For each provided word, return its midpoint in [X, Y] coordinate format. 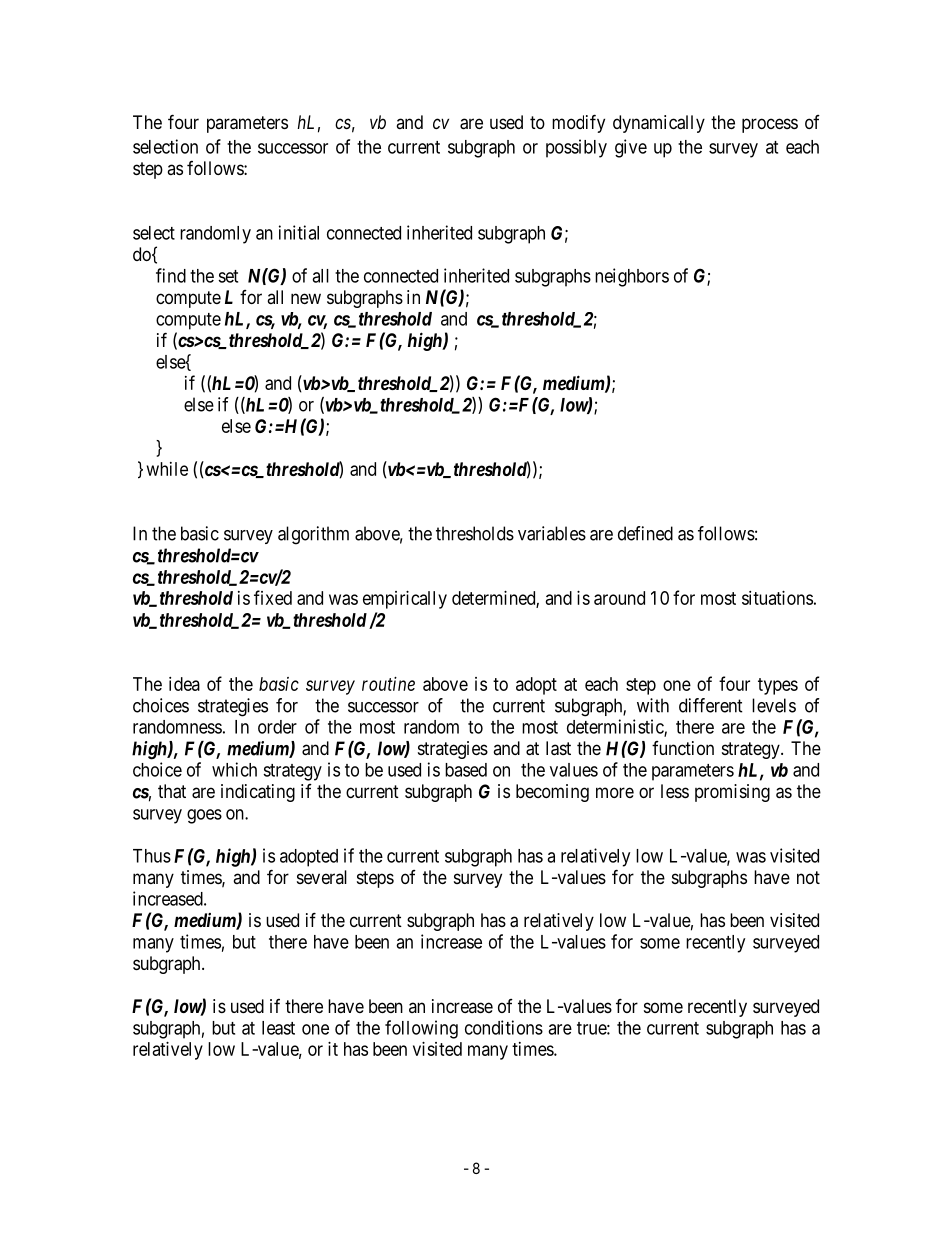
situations [777, 598]
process [770, 125]
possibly [576, 148]
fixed [273, 597]
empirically [405, 600]
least [278, 1028]
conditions [504, 1027]
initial [299, 232]
